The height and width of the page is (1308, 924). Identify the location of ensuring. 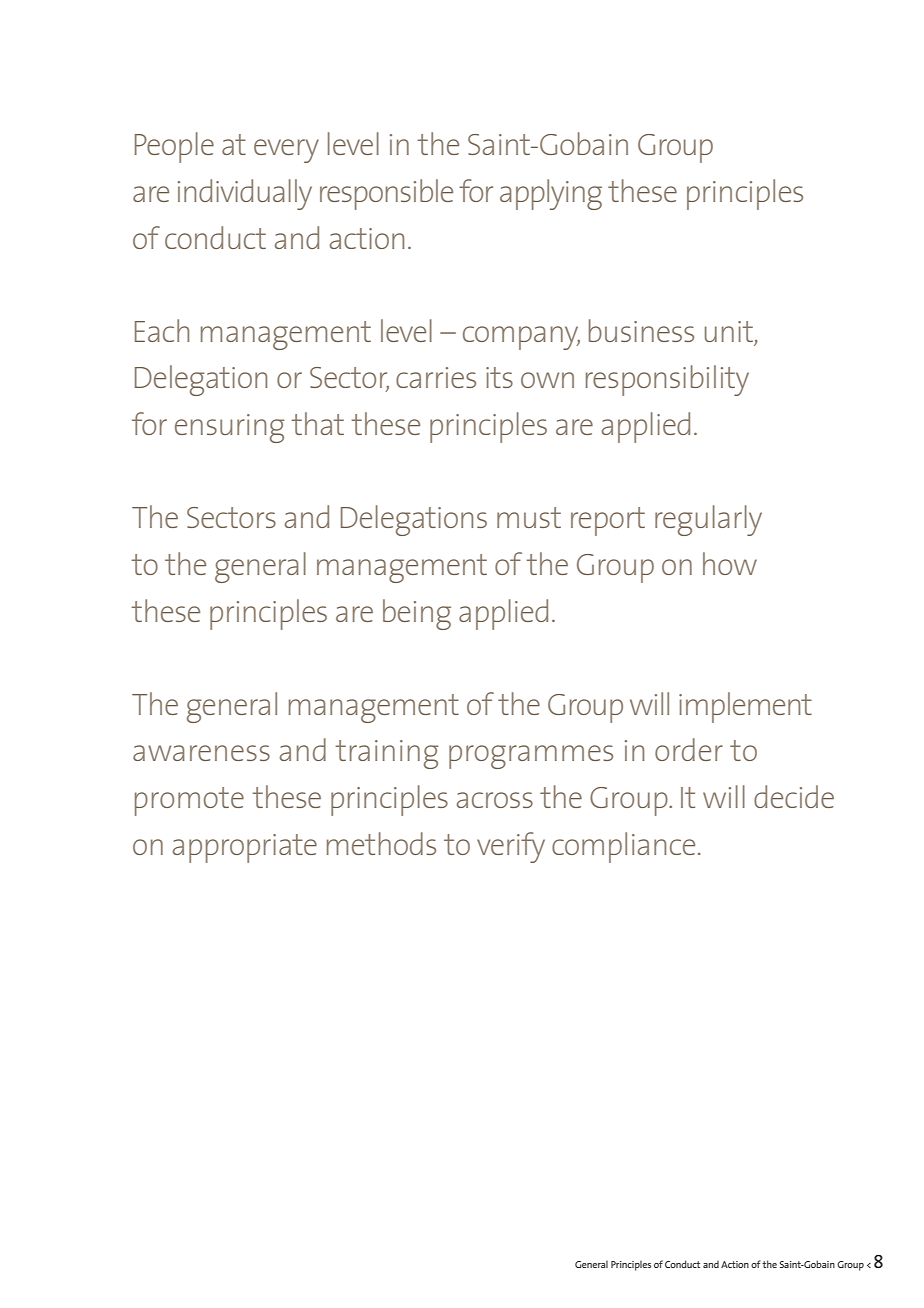
(230, 428).
